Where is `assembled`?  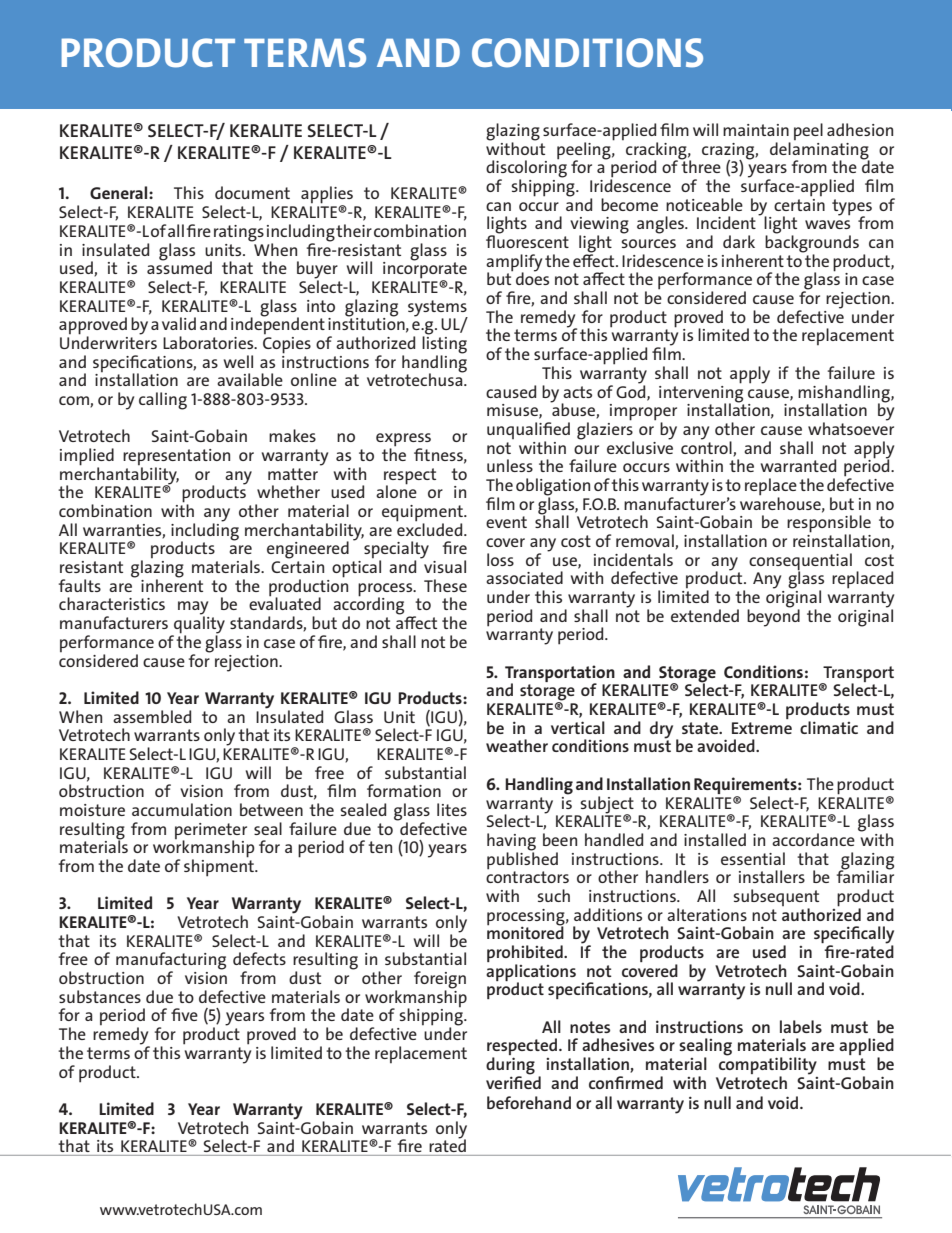 assembled is located at coordinates (152, 716).
